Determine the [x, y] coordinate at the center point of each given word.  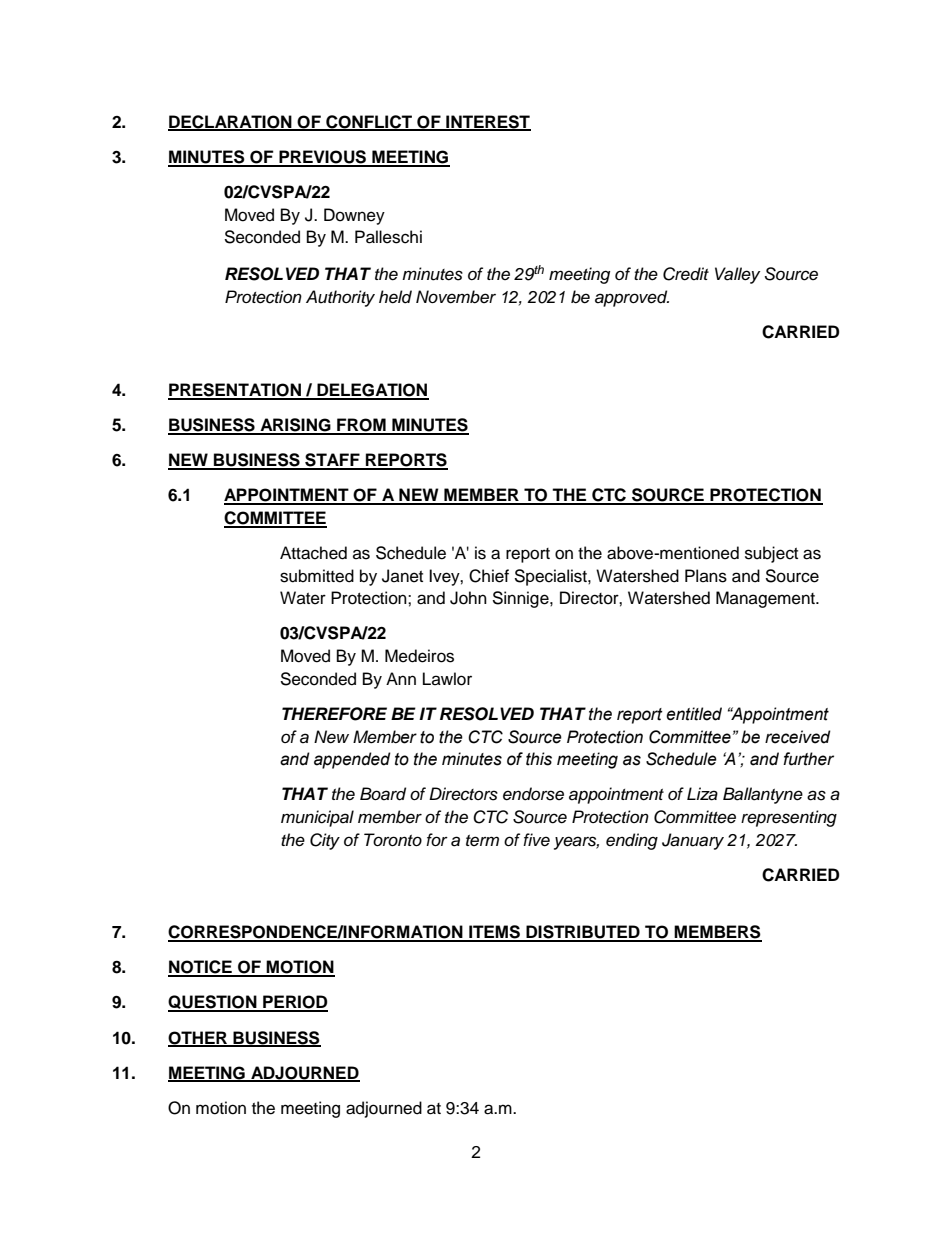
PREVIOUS [322, 158]
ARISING [295, 426]
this [539, 759]
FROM [361, 426]
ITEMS [495, 933]
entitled [694, 714]
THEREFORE [334, 714]
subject [771, 554]
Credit [686, 274]
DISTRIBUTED [583, 933]
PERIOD [294, 1003]
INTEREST [487, 122]
